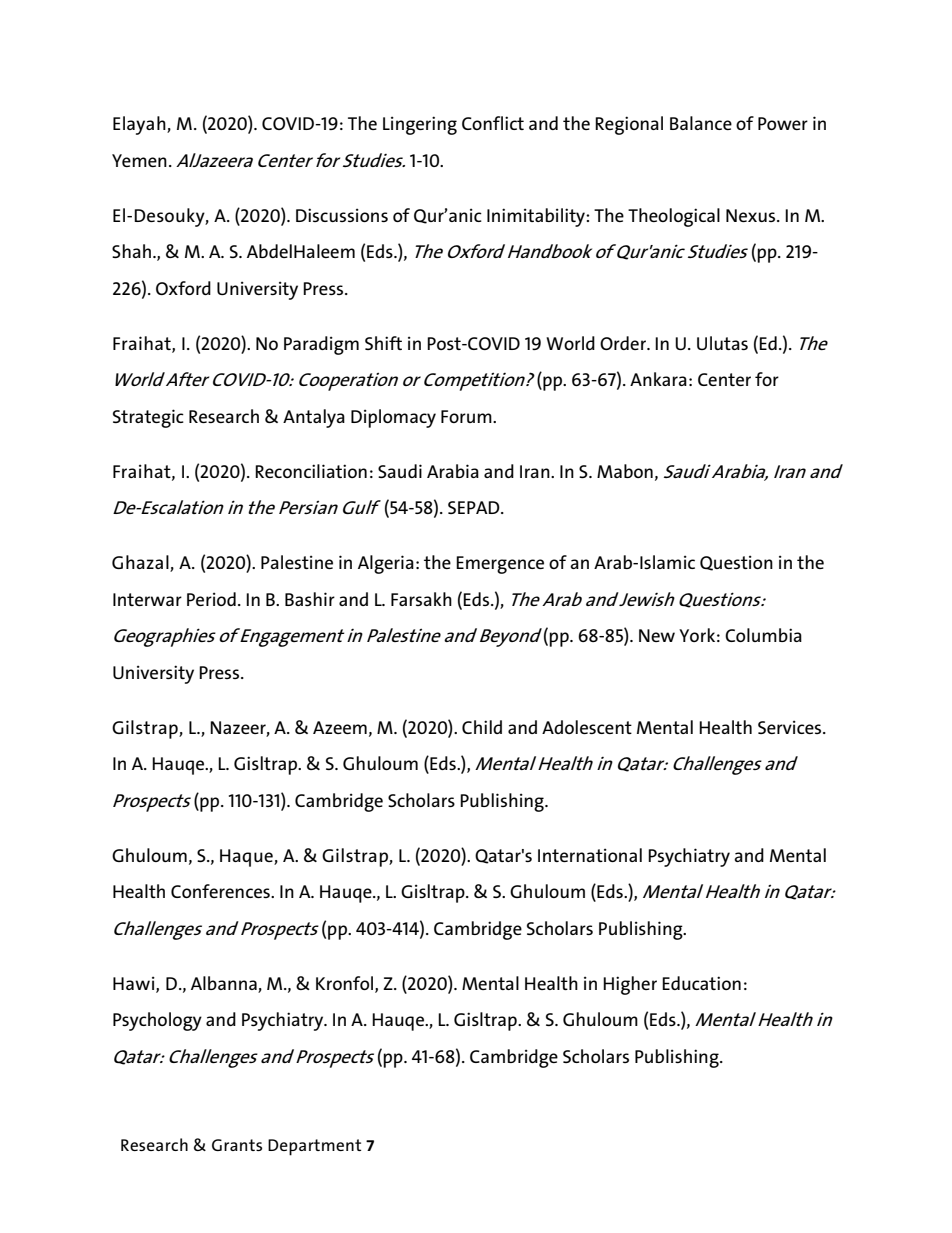  Describe the element at coordinates (148, 418) in the screenshot. I see `Strategic` at that location.
